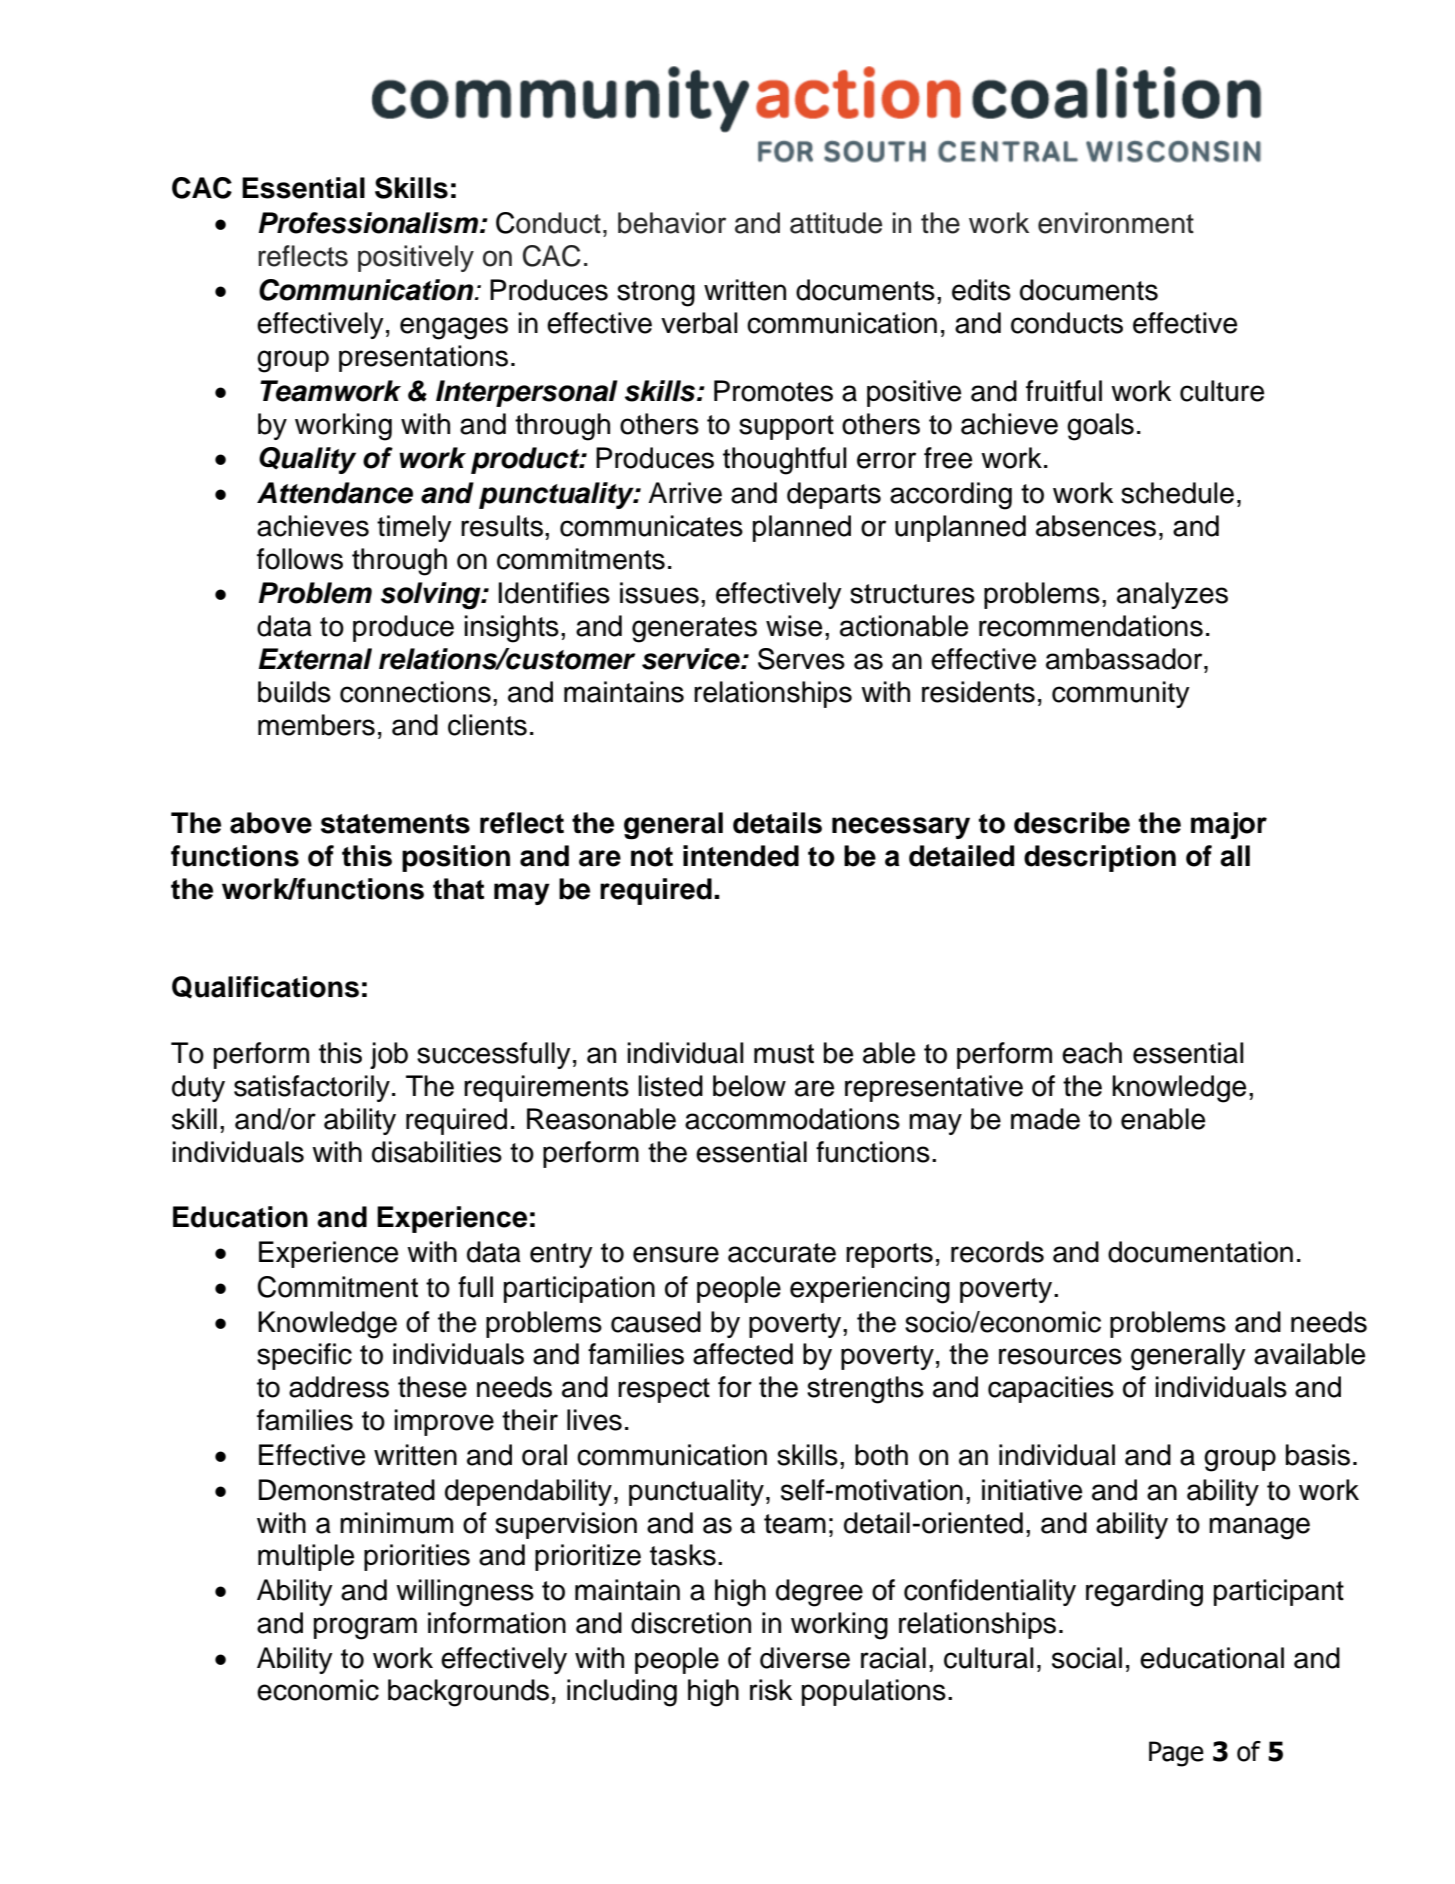 Image resolution: width=1455 pixels, height=1884 pixels. What do you see at coordinates (1116, 223) in the screenshot?
I see `environment` at bounding box center [1116, 223].
